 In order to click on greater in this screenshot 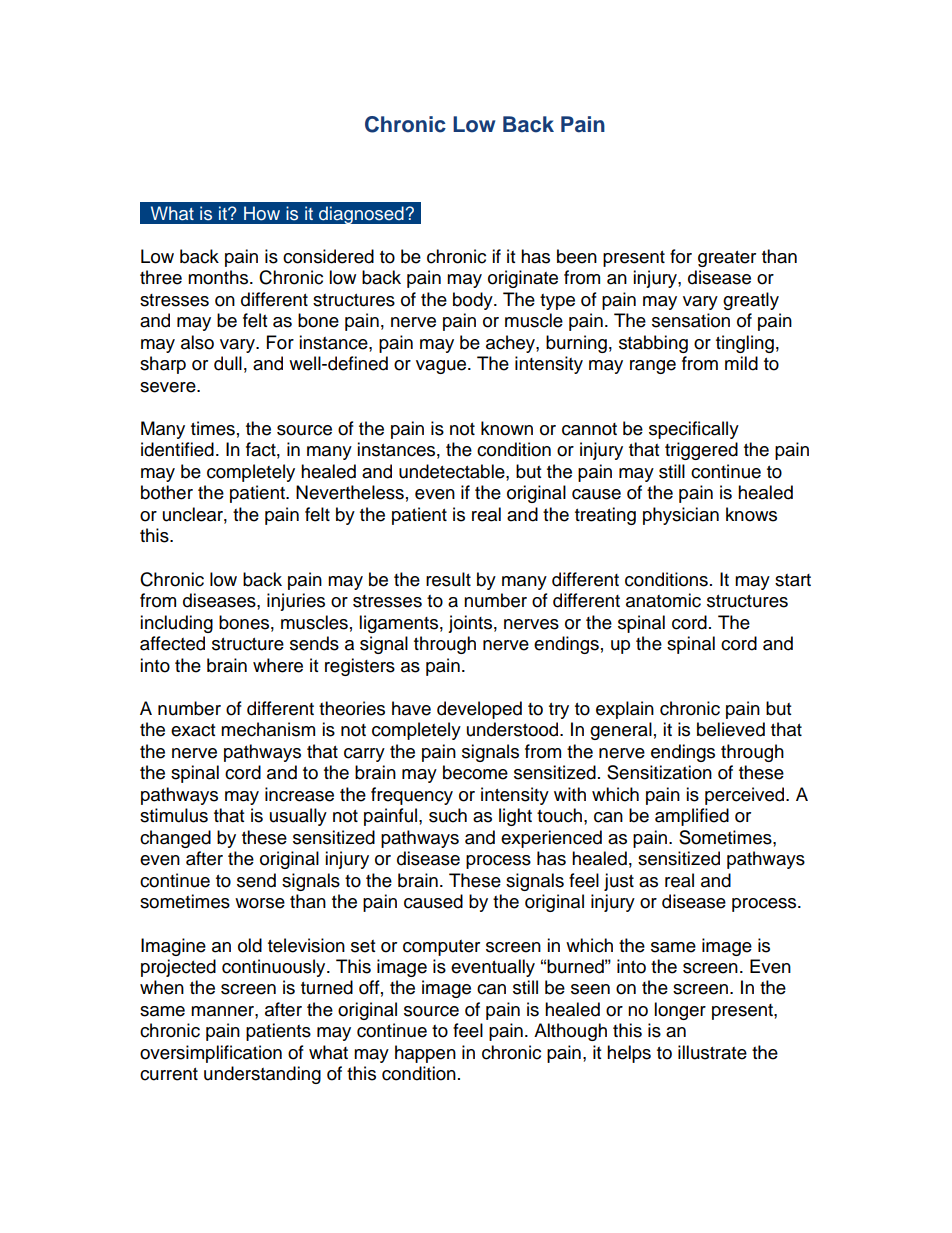, I will do `click(727, 259)`.
